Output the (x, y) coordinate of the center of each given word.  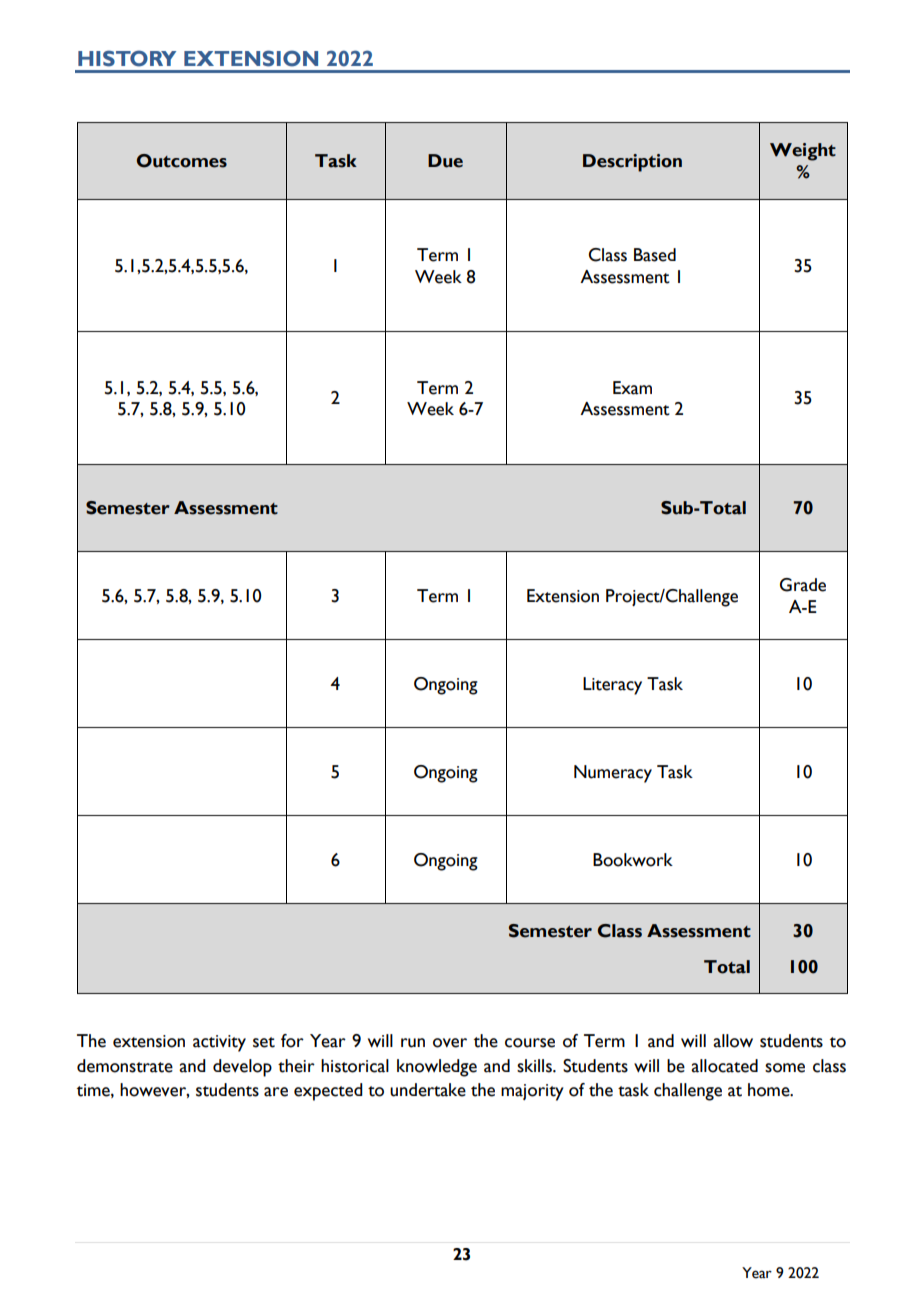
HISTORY (127, 58)
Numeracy (613, 774)
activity (219, 1043)
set (264, 1042)
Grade (803, 585)
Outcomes (182, 161)
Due (445, 161)
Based (655, 255)
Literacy (612, 686)
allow (733, 1041)
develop (242, 1068)
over (450, 1043)
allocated (724, 1066)
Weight (803, 152)
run (413, 1043)
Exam (632, 388)
